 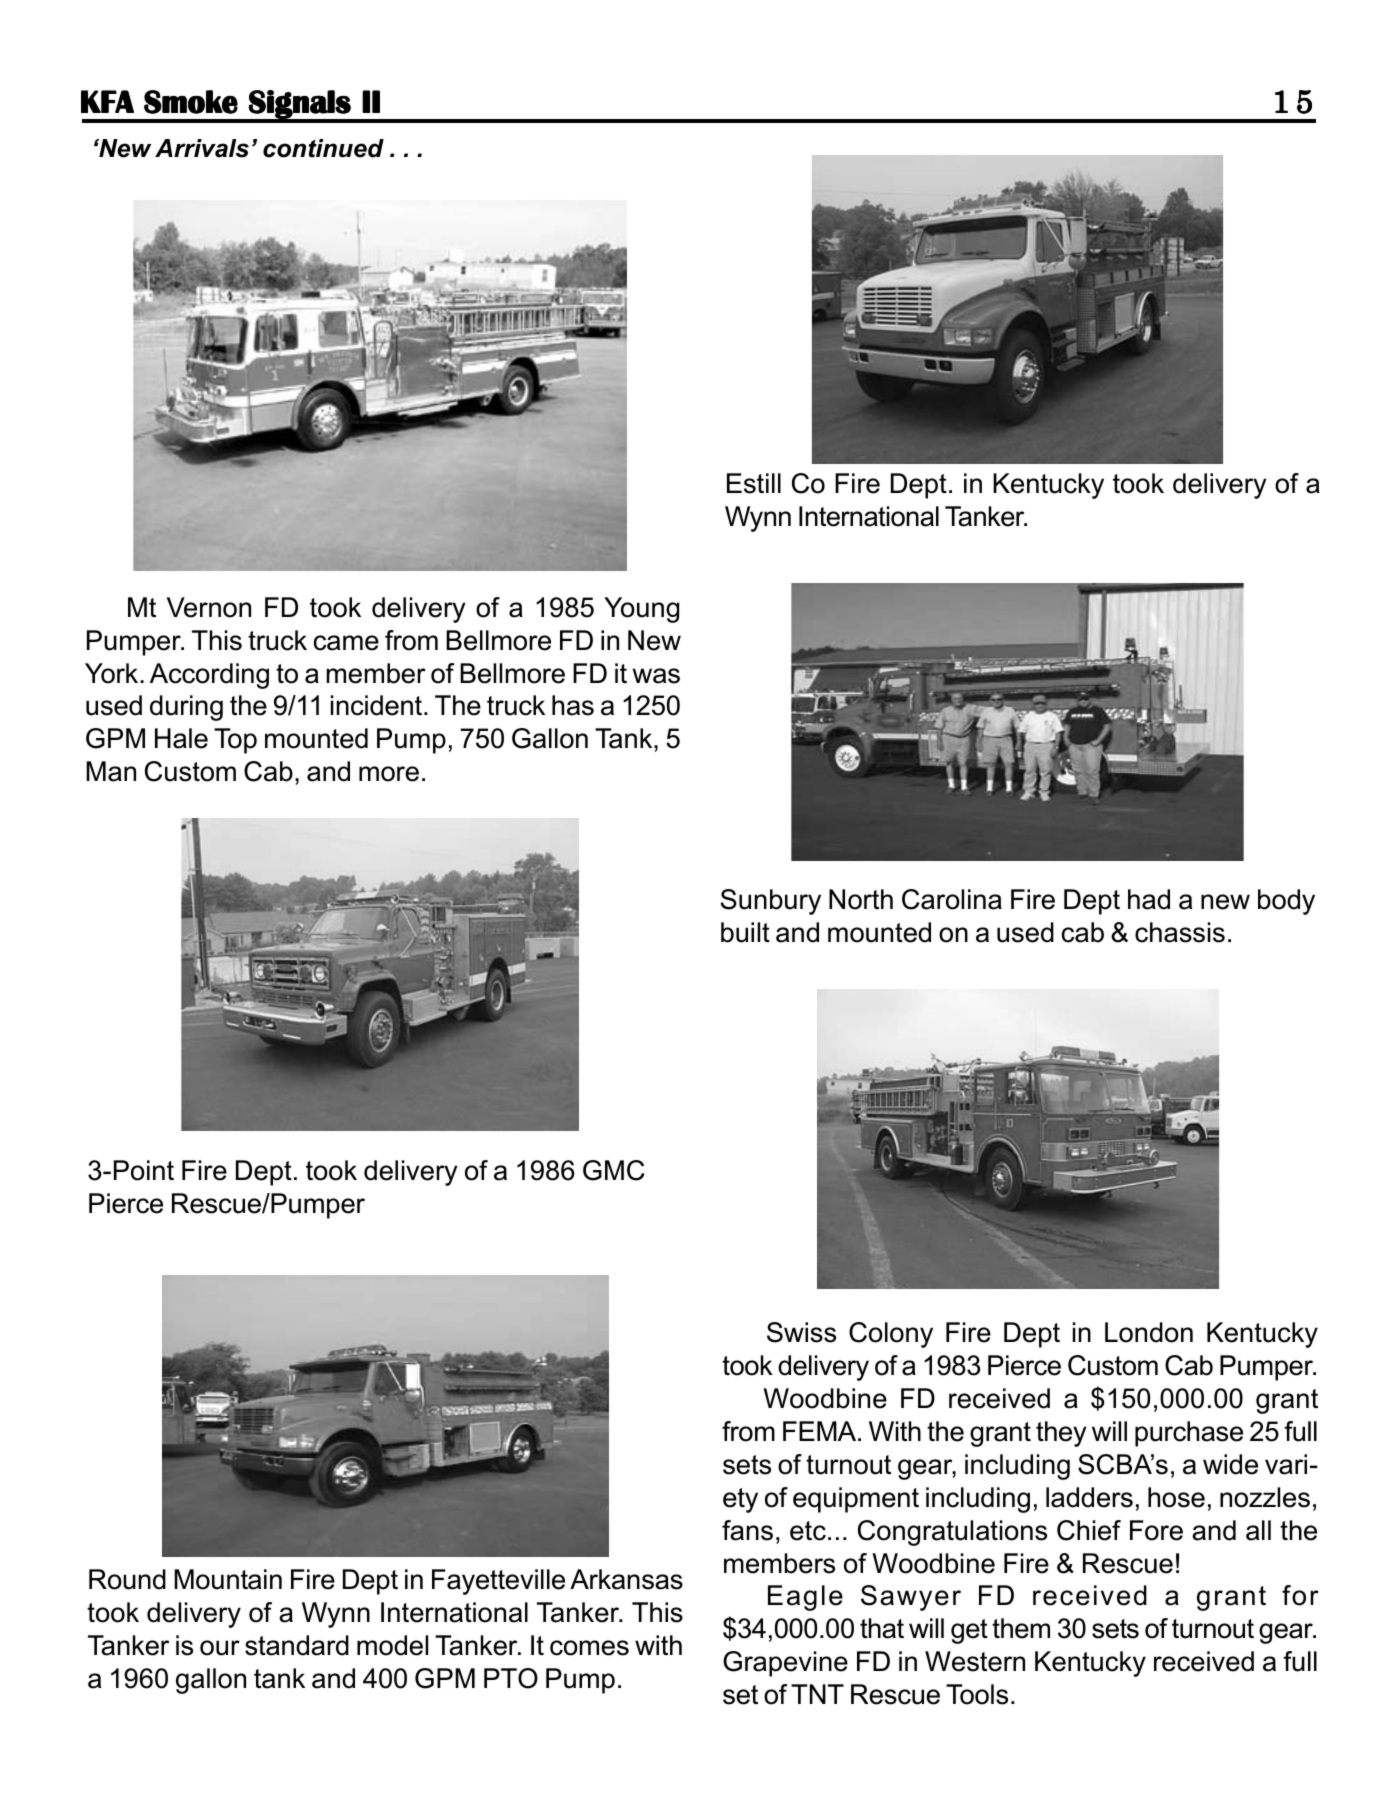 What do you see at coordinates (861, 899) in the screenshot?
I see `North` at bounding box center [861, 899].
